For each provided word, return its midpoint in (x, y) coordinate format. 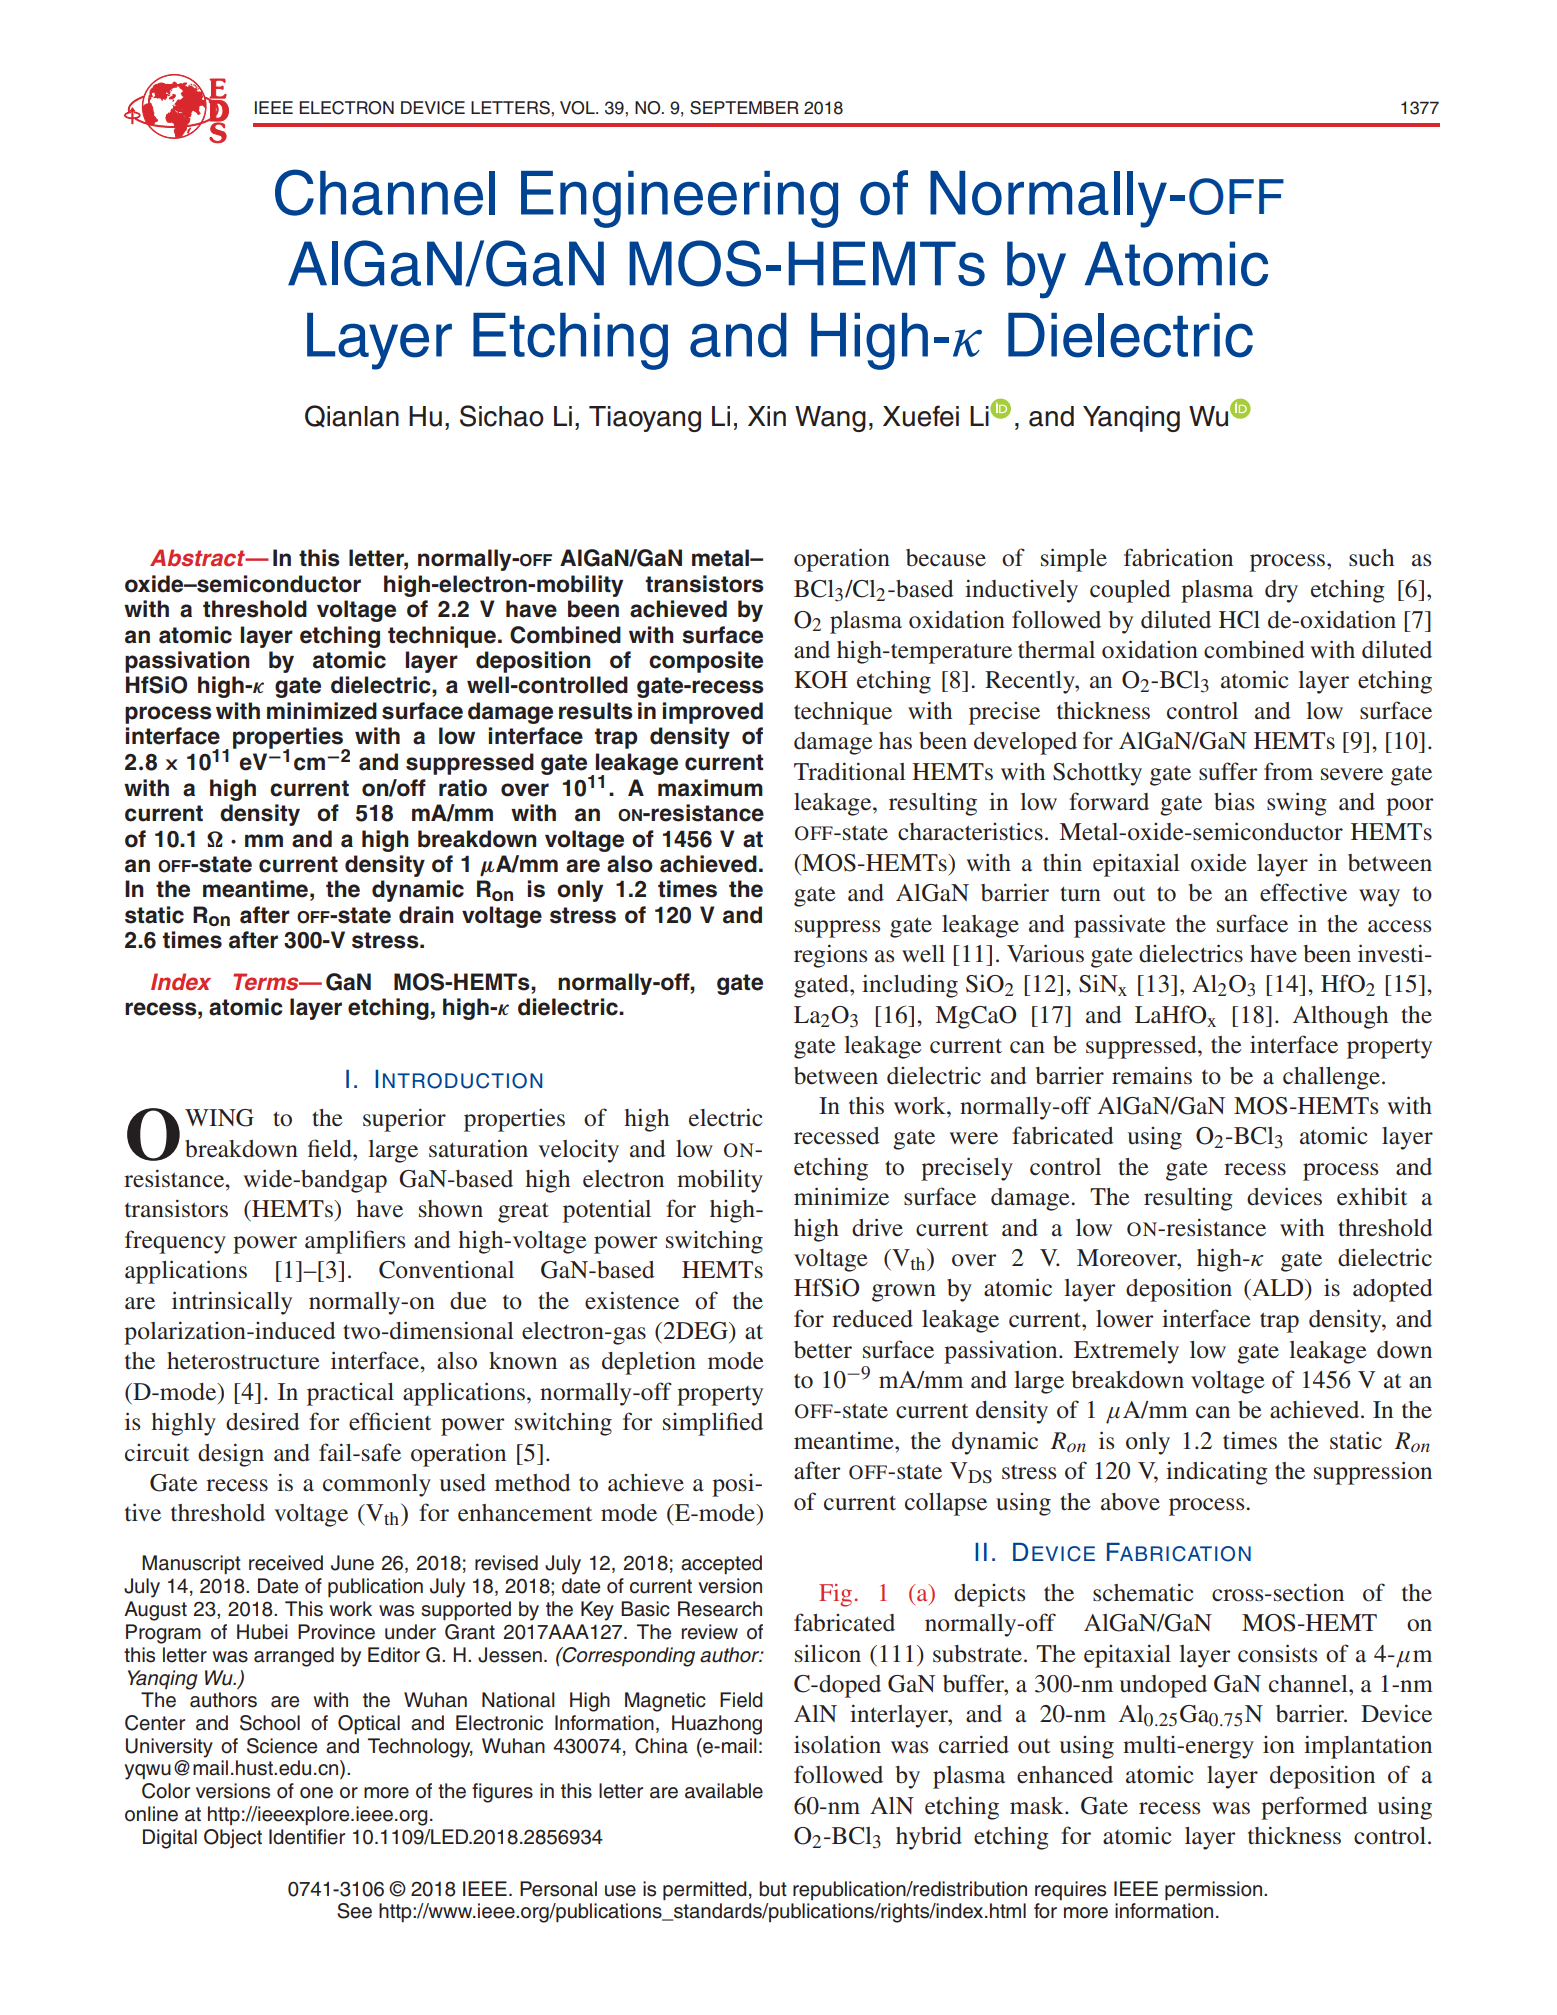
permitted (705, 1891)
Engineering (679, 199)
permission (1213, 1891)
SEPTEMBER (744, 108)
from (1288, 771)
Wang (830, 419)
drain (426, 915)
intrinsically (232, 1303)
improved (713, 713)
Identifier (307, 1837)
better (823, 1350)
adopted (1393, 1290)
